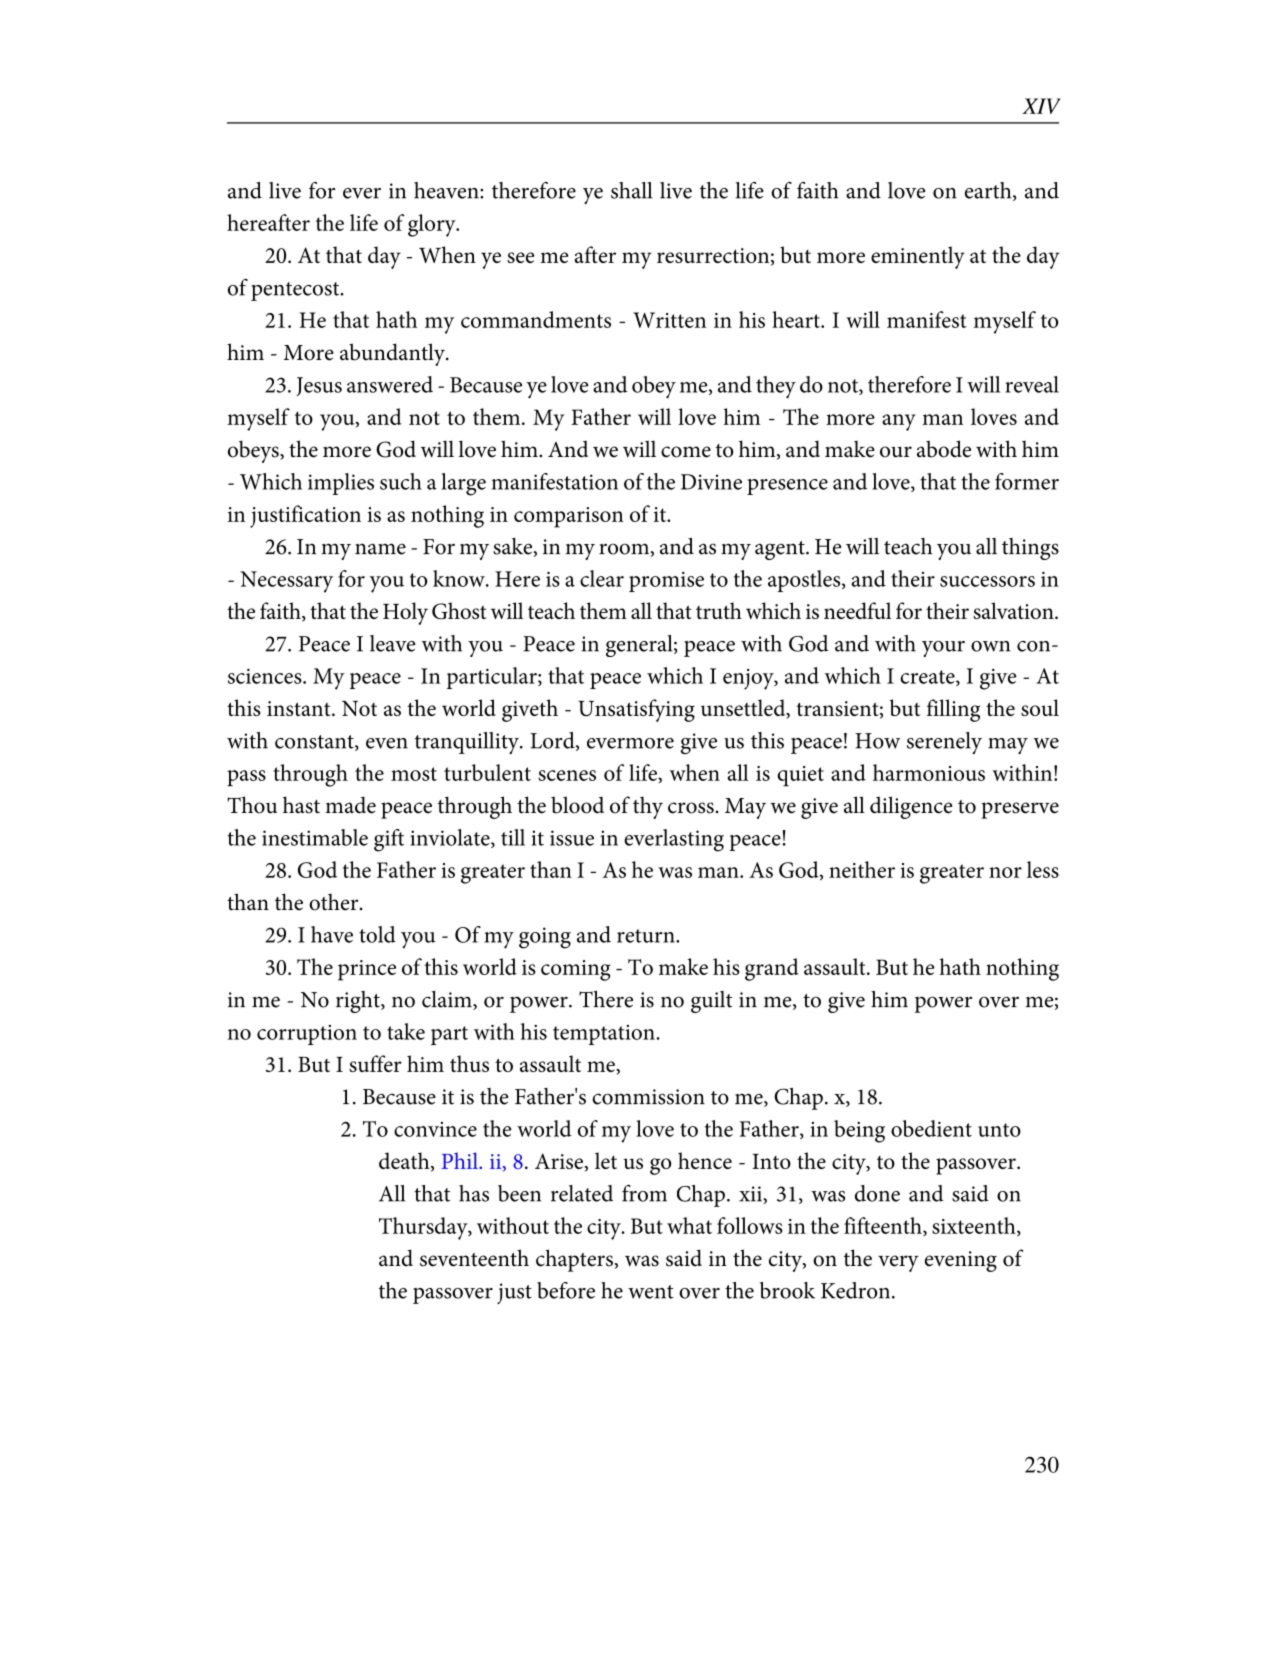  What do you see at coordinates (393, 643) in the image?
I see `leave` at bounding box center [393, 643].
